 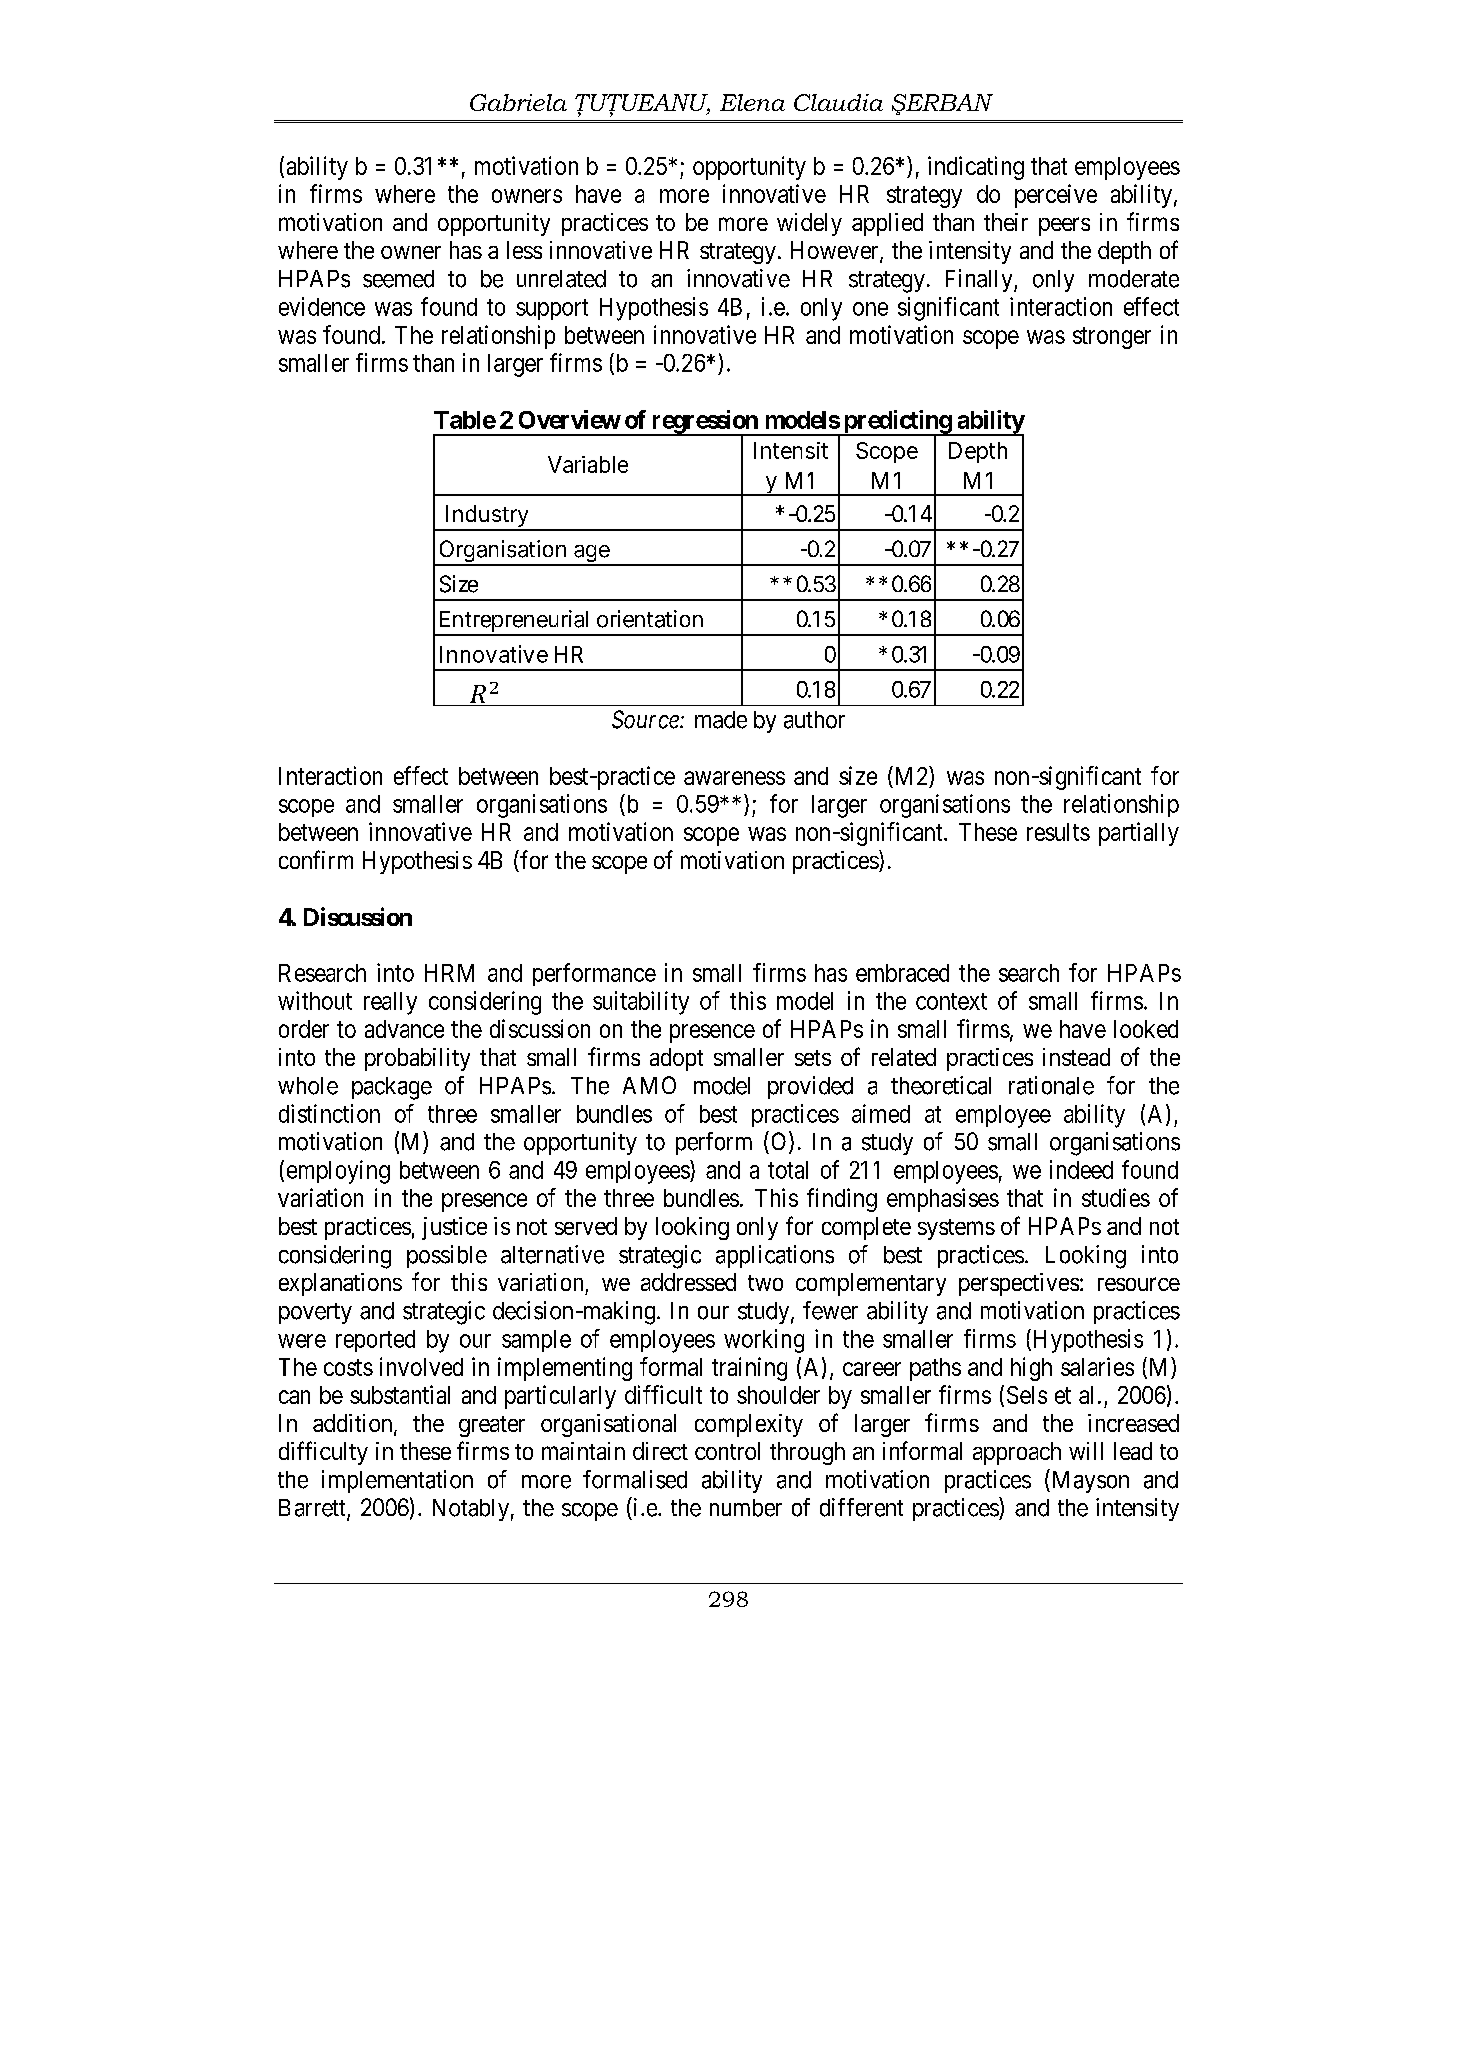 I want to click on Variable, so click(x=588, y=464).
